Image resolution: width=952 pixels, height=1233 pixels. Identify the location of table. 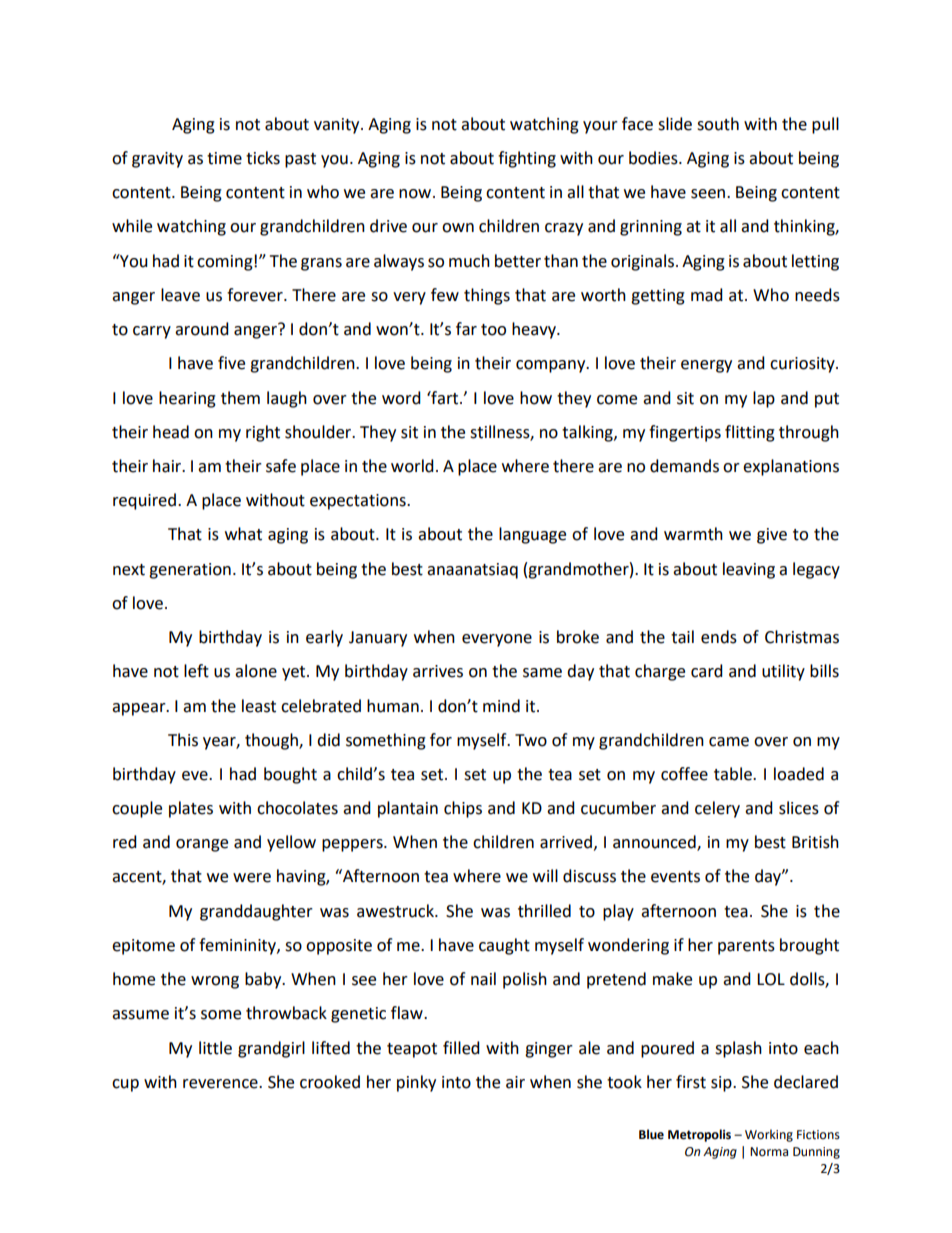
(734, 774).
